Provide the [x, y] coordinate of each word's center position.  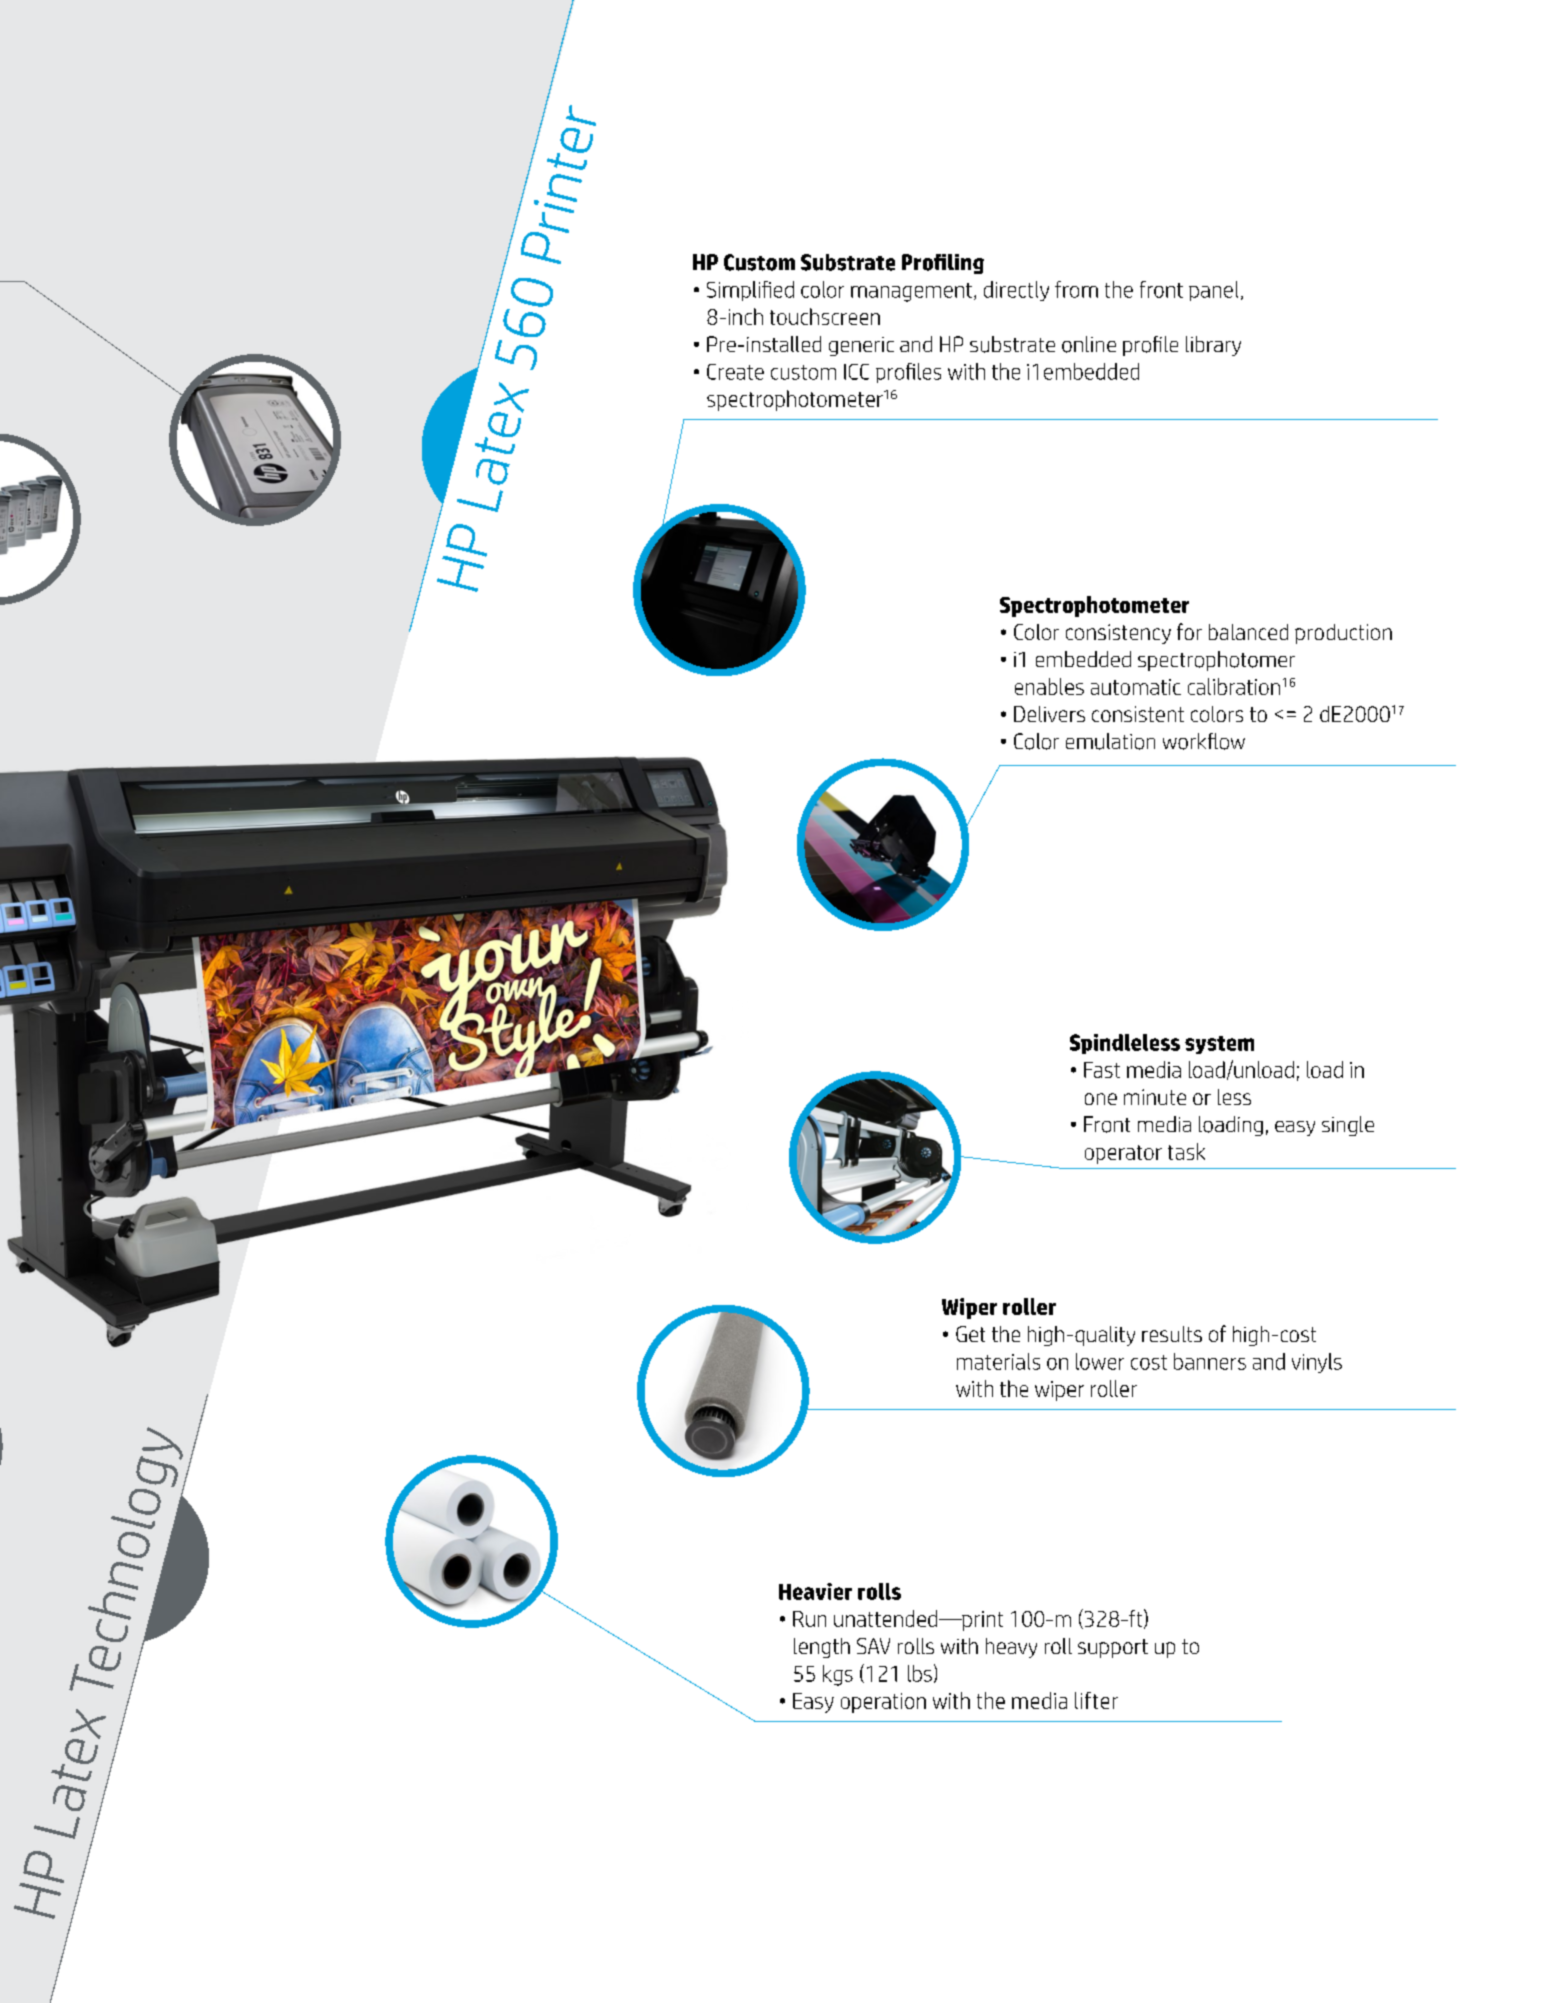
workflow [1204, 741]
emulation [1110, 741]
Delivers [1049, 714]
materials [998, 1361]
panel [1213, 291]
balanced [1248, 632]
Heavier [815, 1591]
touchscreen [825, 316]
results [1172, 1334]
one [1101, 1099]
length [822, 1648]
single [1348, 1126]
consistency [1118, 634]
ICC [856, 372]
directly [1016, 291]
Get [970, 1334]
